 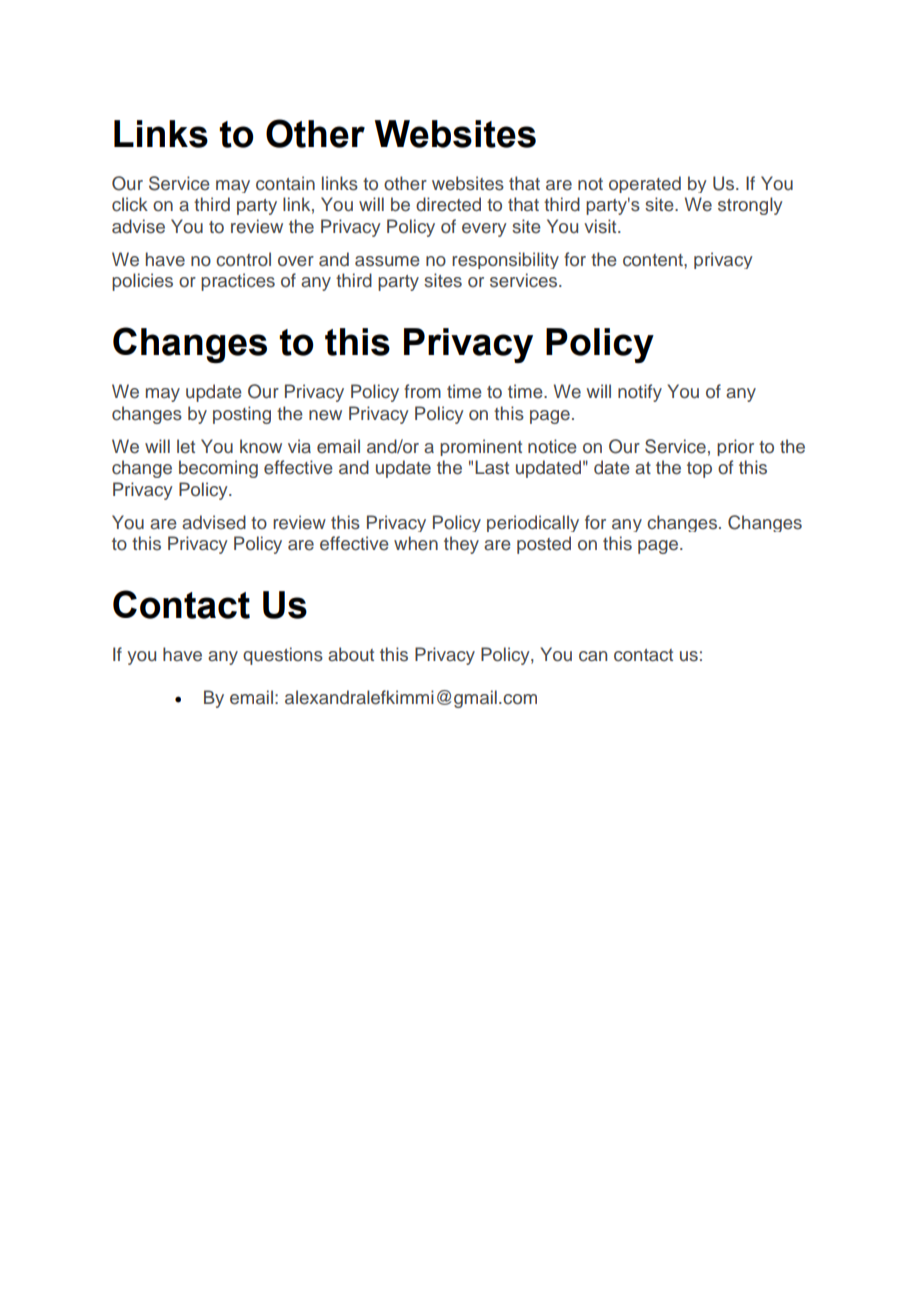 What do you see at coordinates (130, 204) in the screenshot?
I see `click` at bounding box center [130, 204].
